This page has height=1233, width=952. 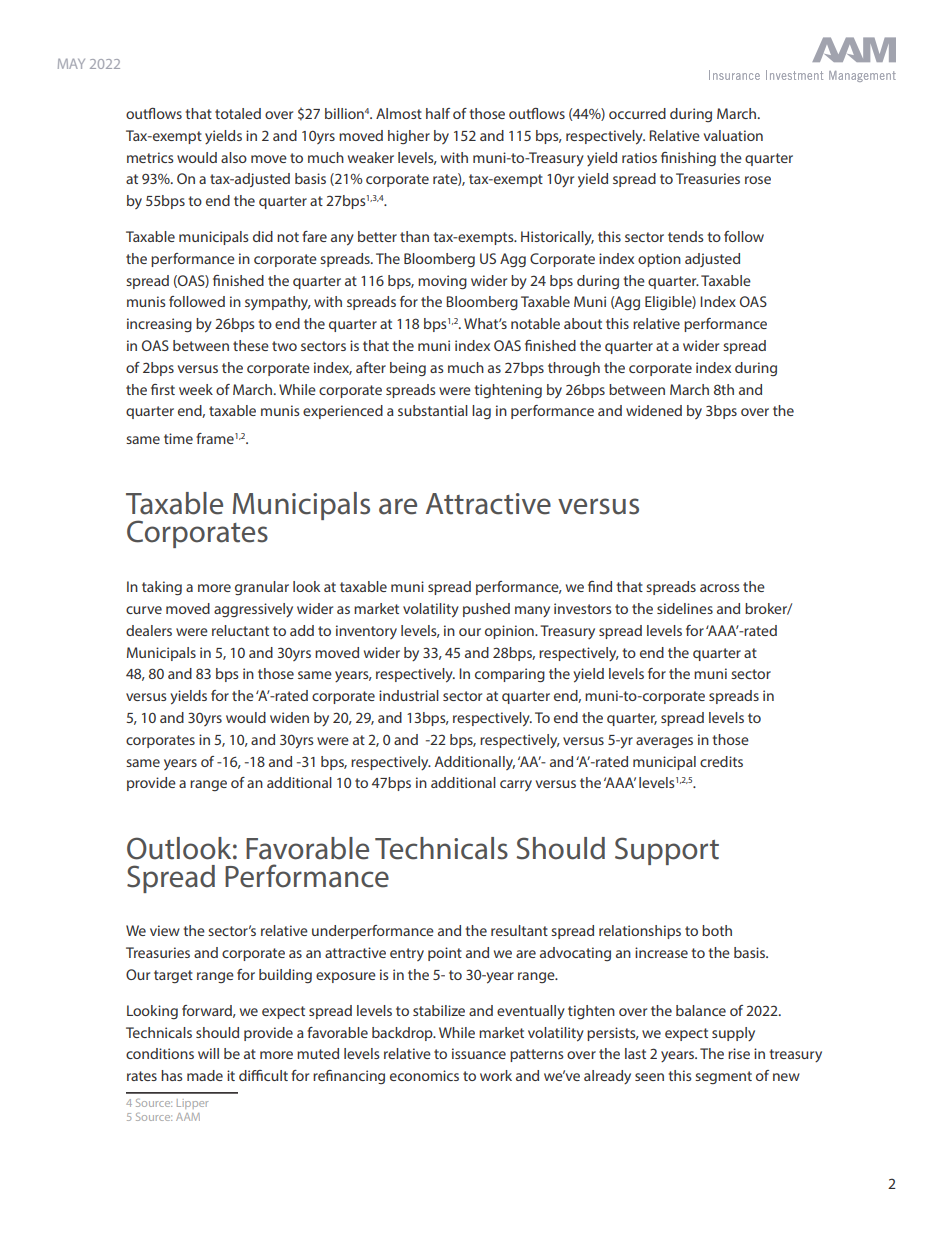 I want to click on carry, so click(x=516, y=785).
